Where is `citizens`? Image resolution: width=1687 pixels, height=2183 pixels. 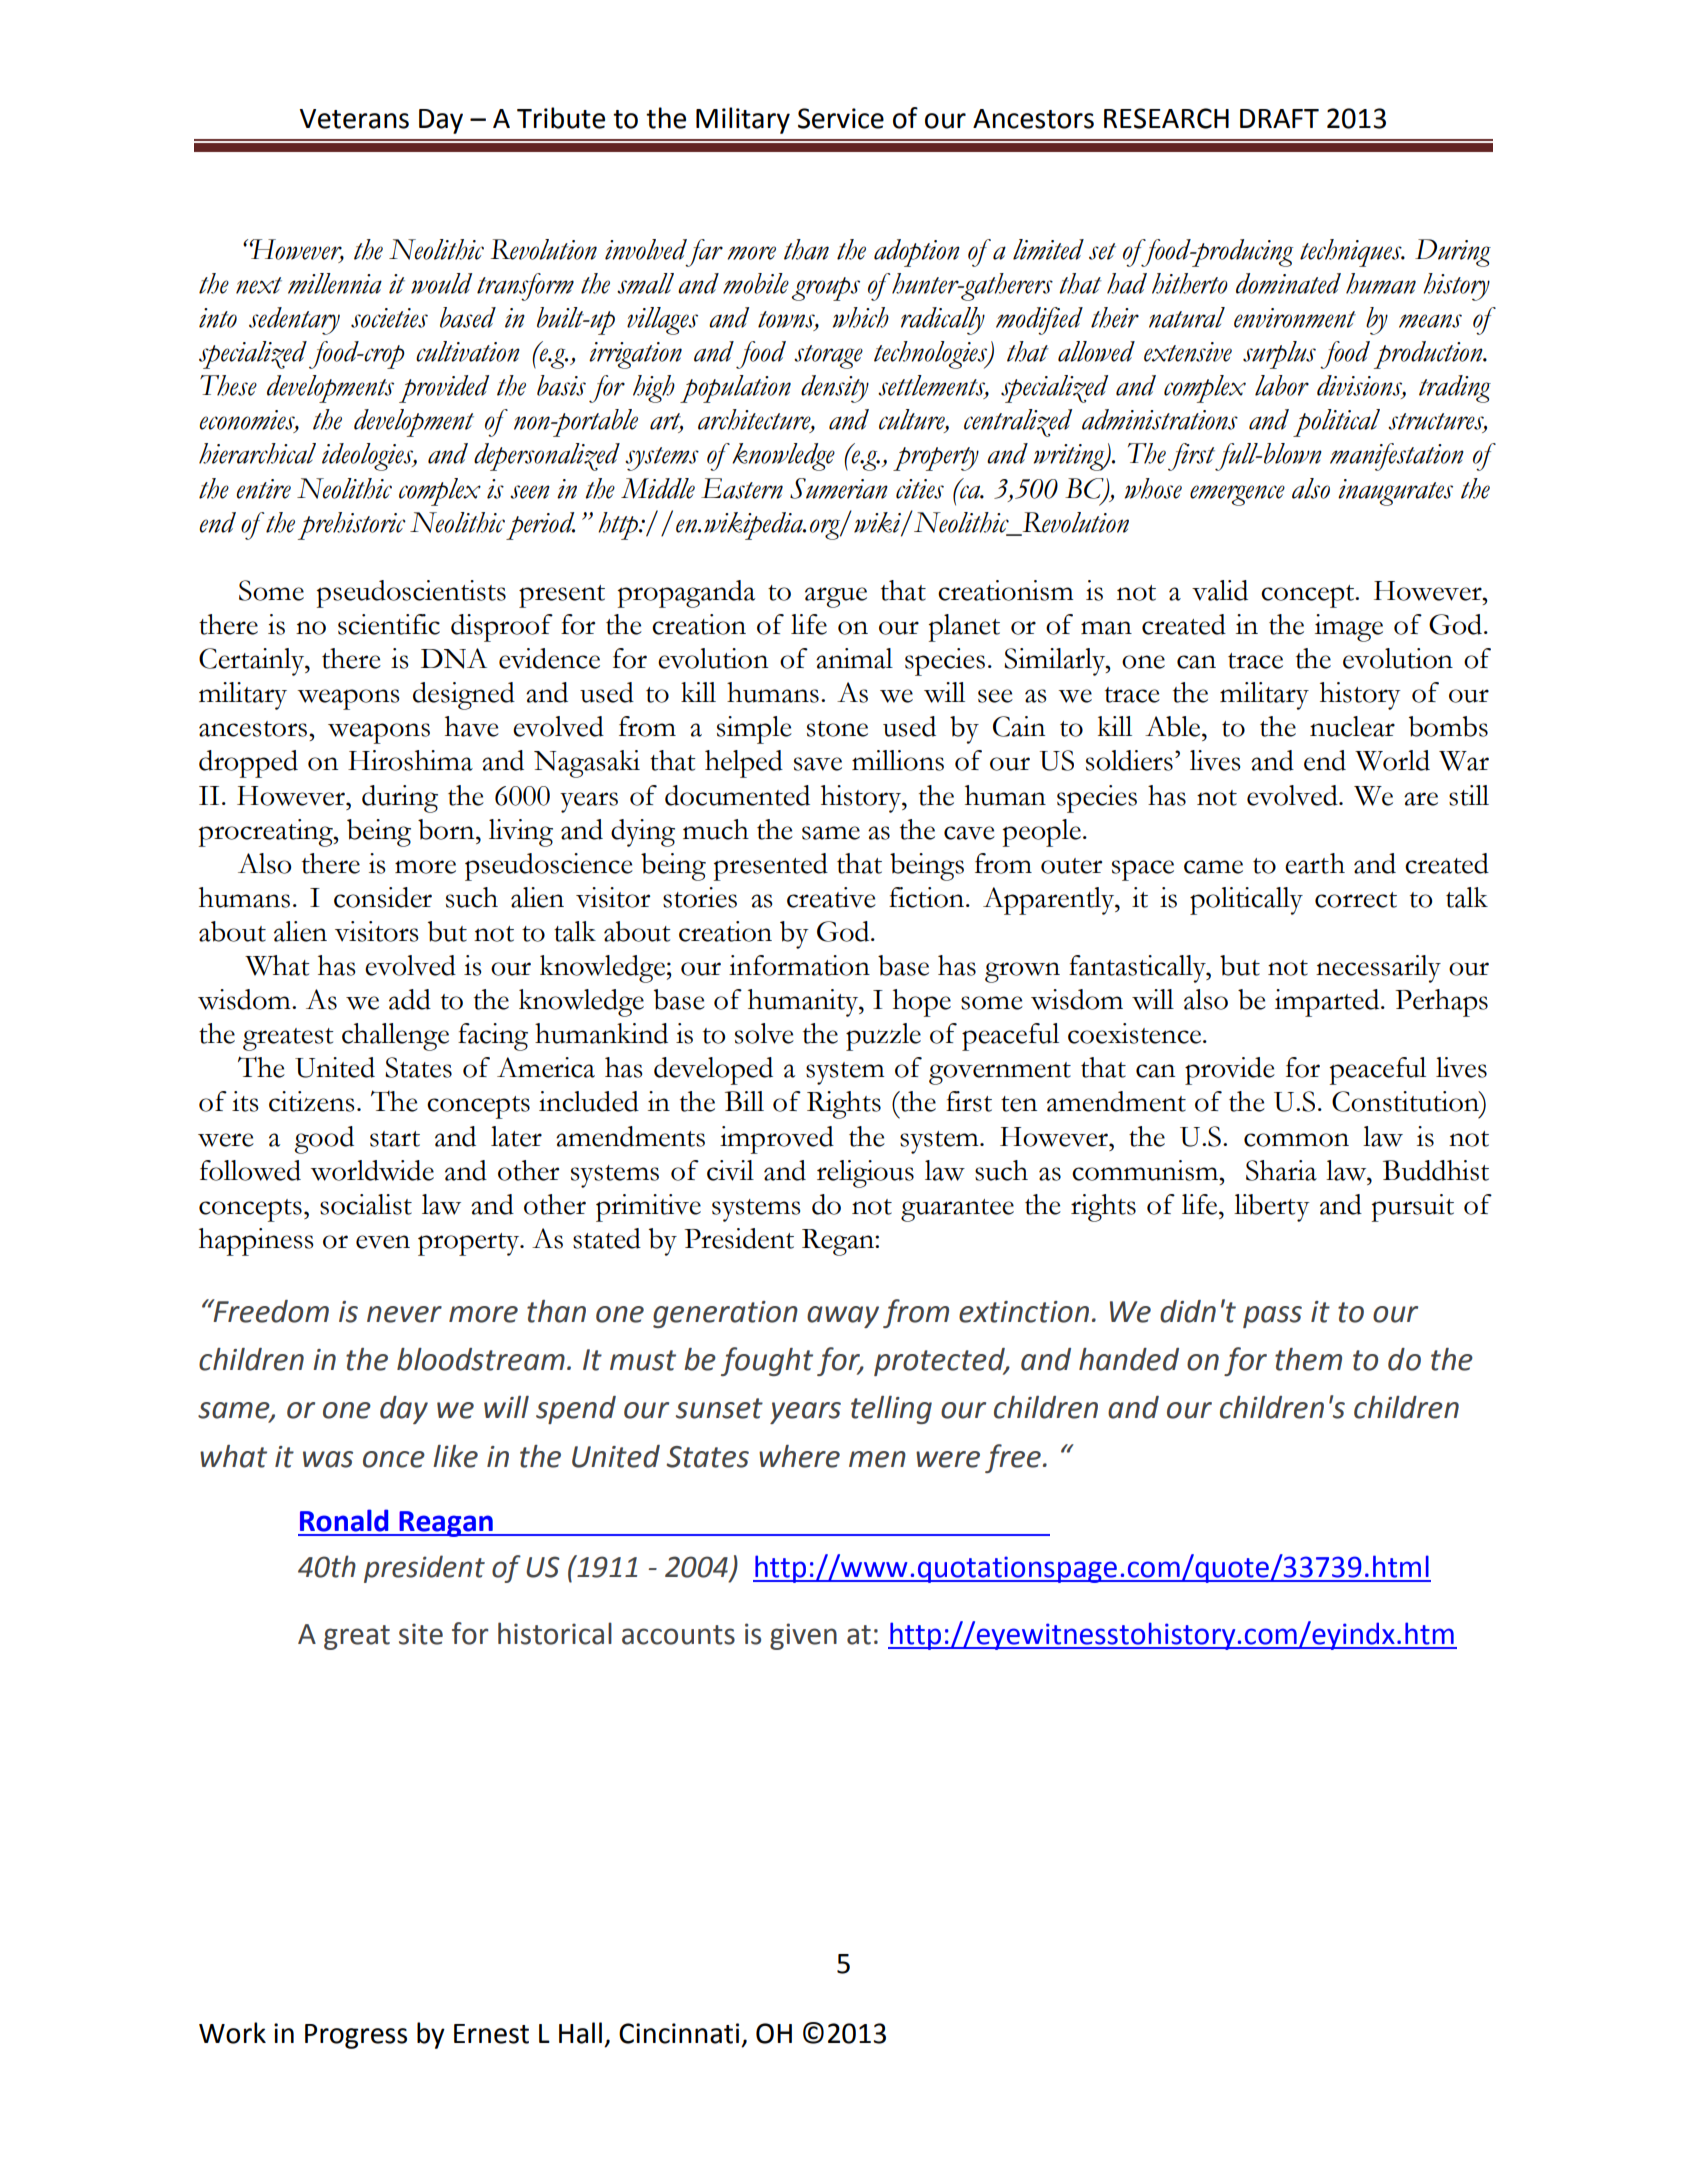 citizens is located at coordinates (312, 1101).
